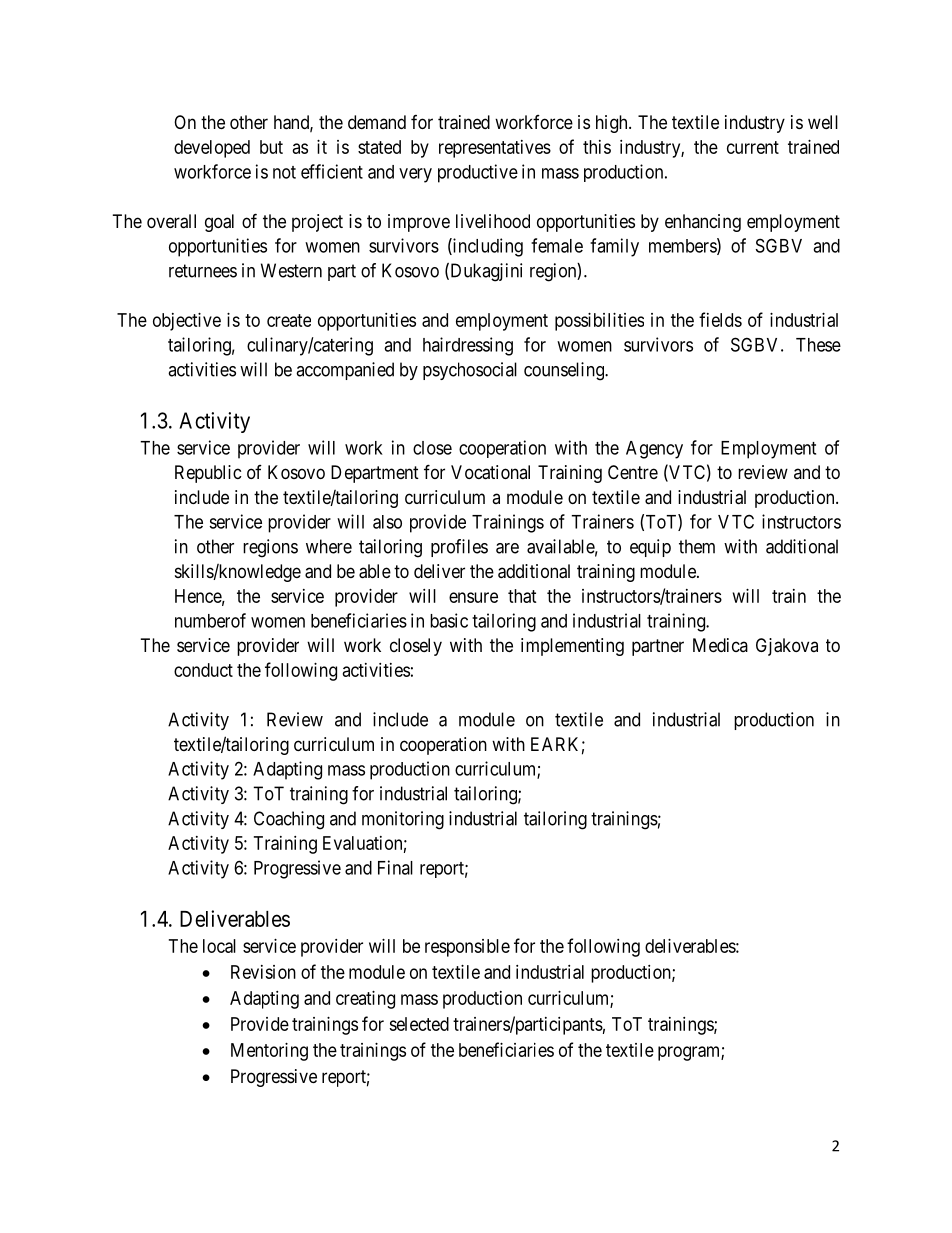 The height and width of the screenshot is (1233, 952). Describe the element at coordinates (697, 546) in the screenshot. I see `them` at that location.
